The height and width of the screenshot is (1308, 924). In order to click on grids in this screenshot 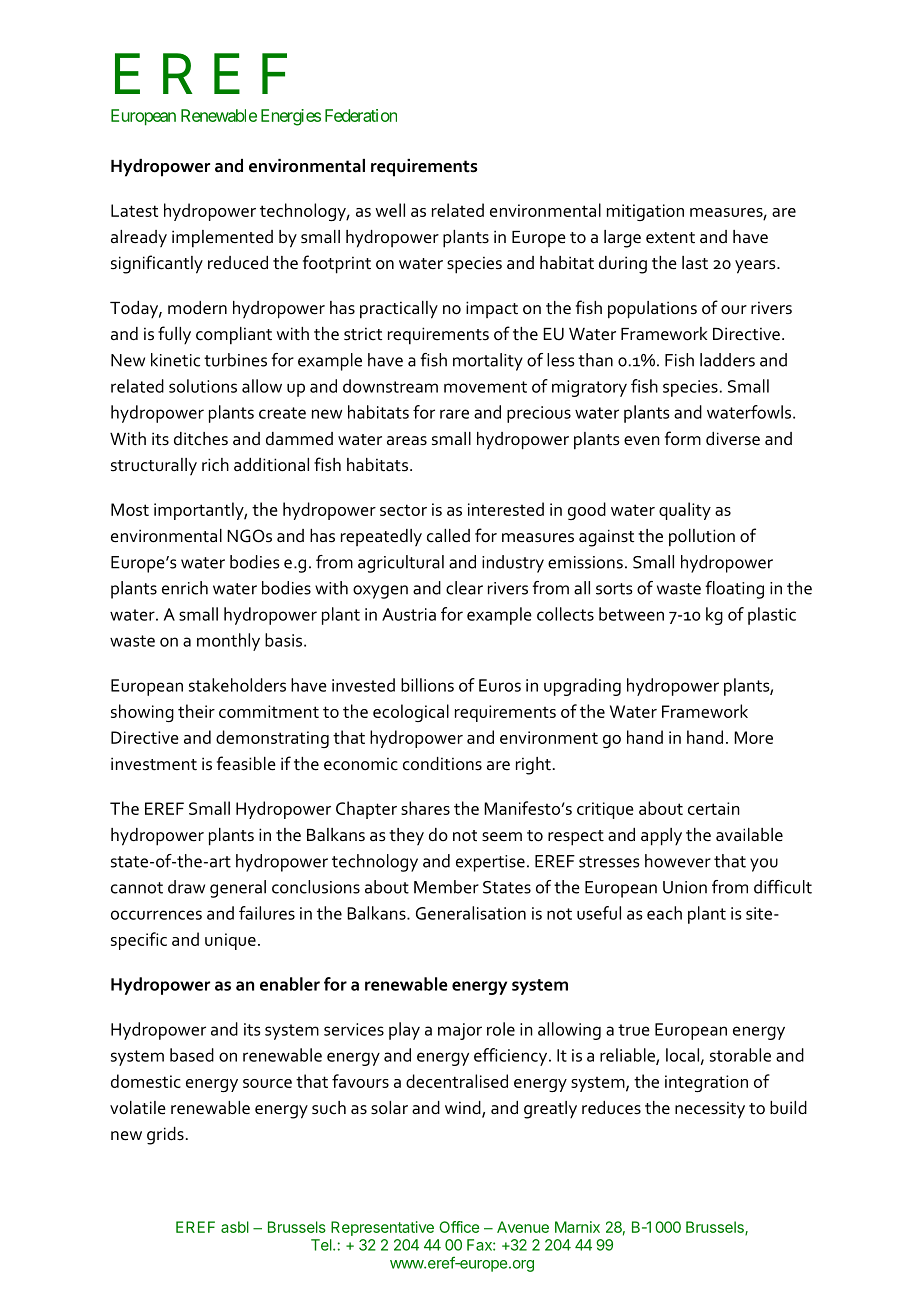, I will do `click(165, 1136)`.
